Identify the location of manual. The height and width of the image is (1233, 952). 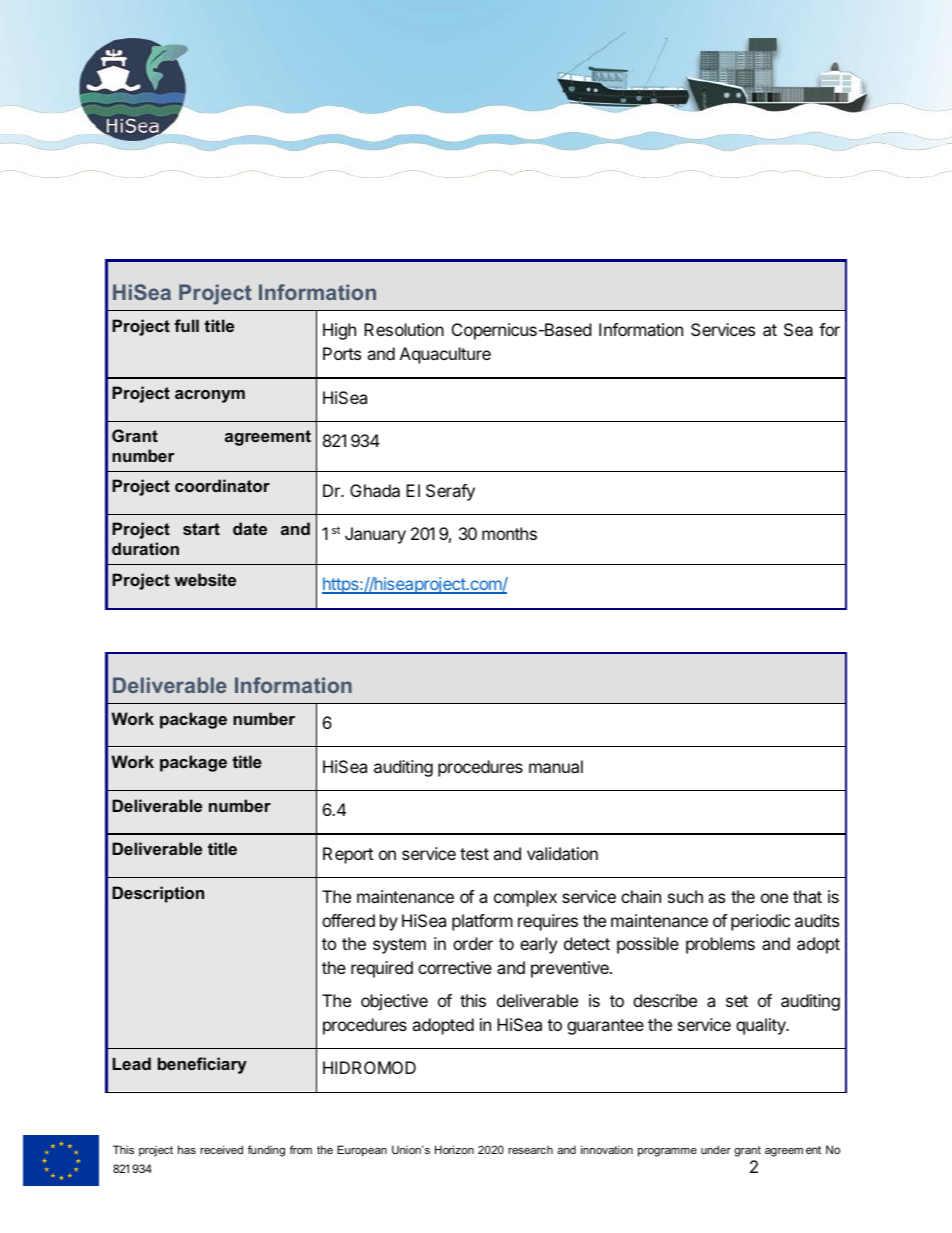
(556, 766).
